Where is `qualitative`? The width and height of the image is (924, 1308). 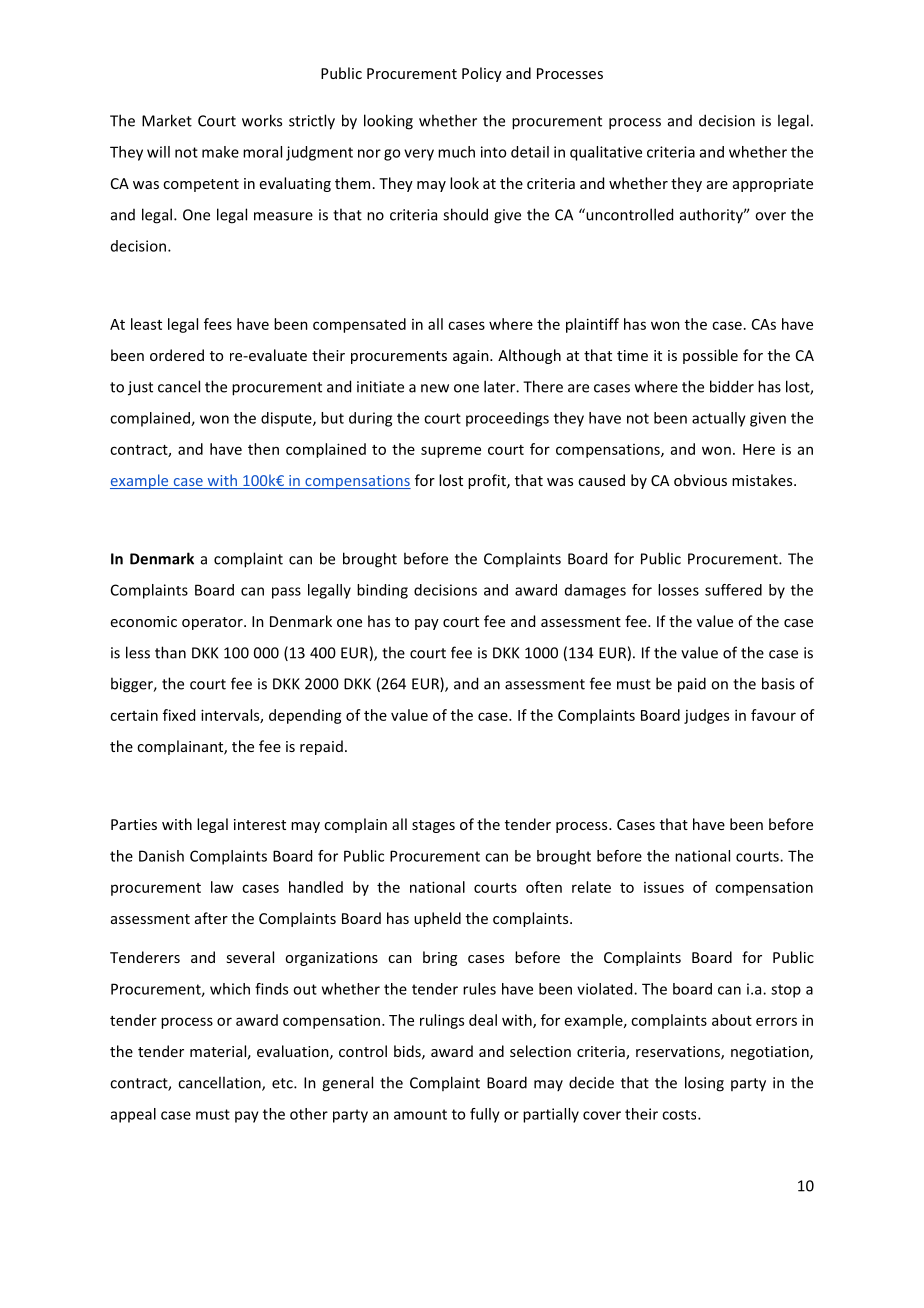
qualitative is located at coordinates (606, 153).
